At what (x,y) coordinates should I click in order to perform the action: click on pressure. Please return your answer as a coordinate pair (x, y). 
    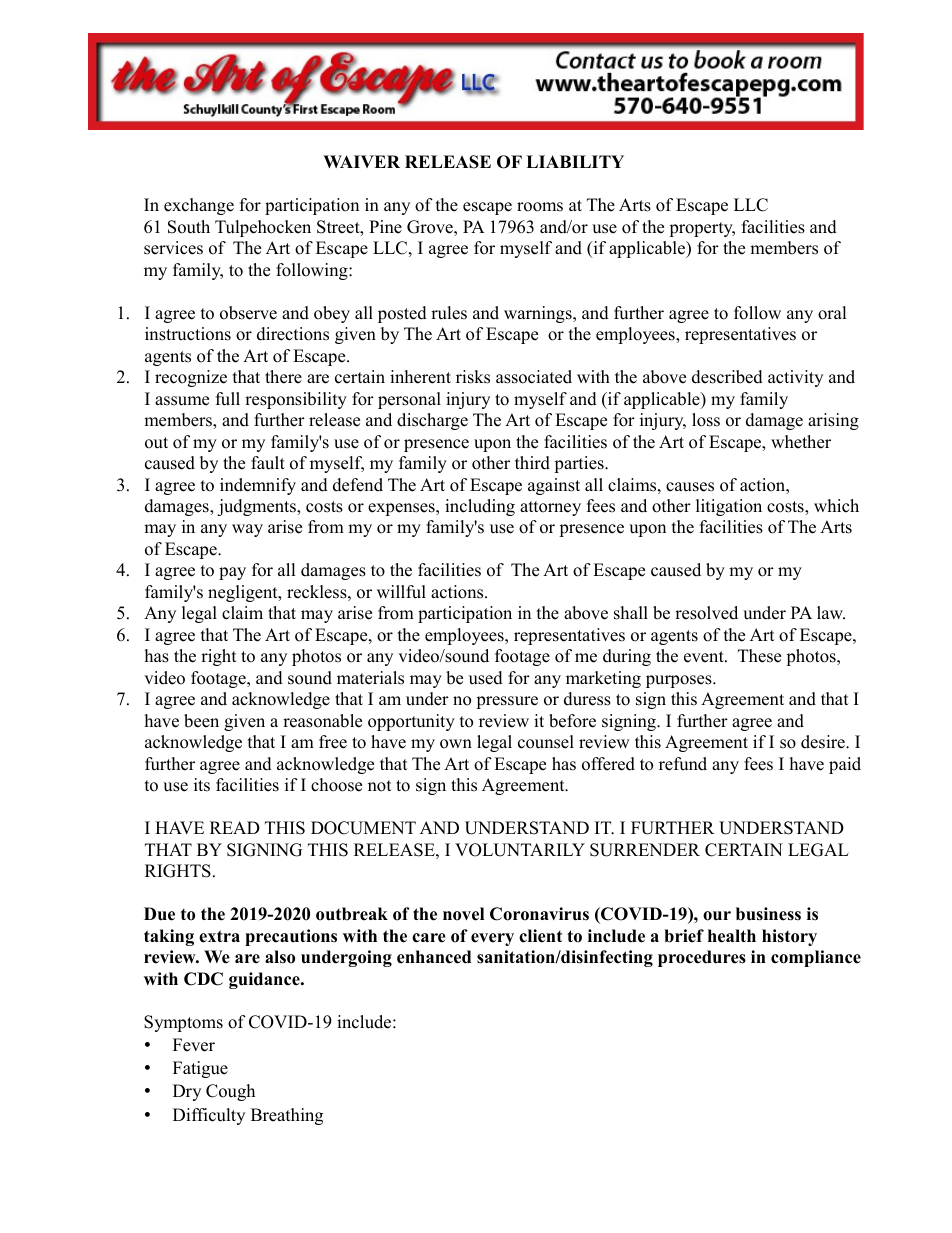
    Looking at the image, I should click on (507, 702).
